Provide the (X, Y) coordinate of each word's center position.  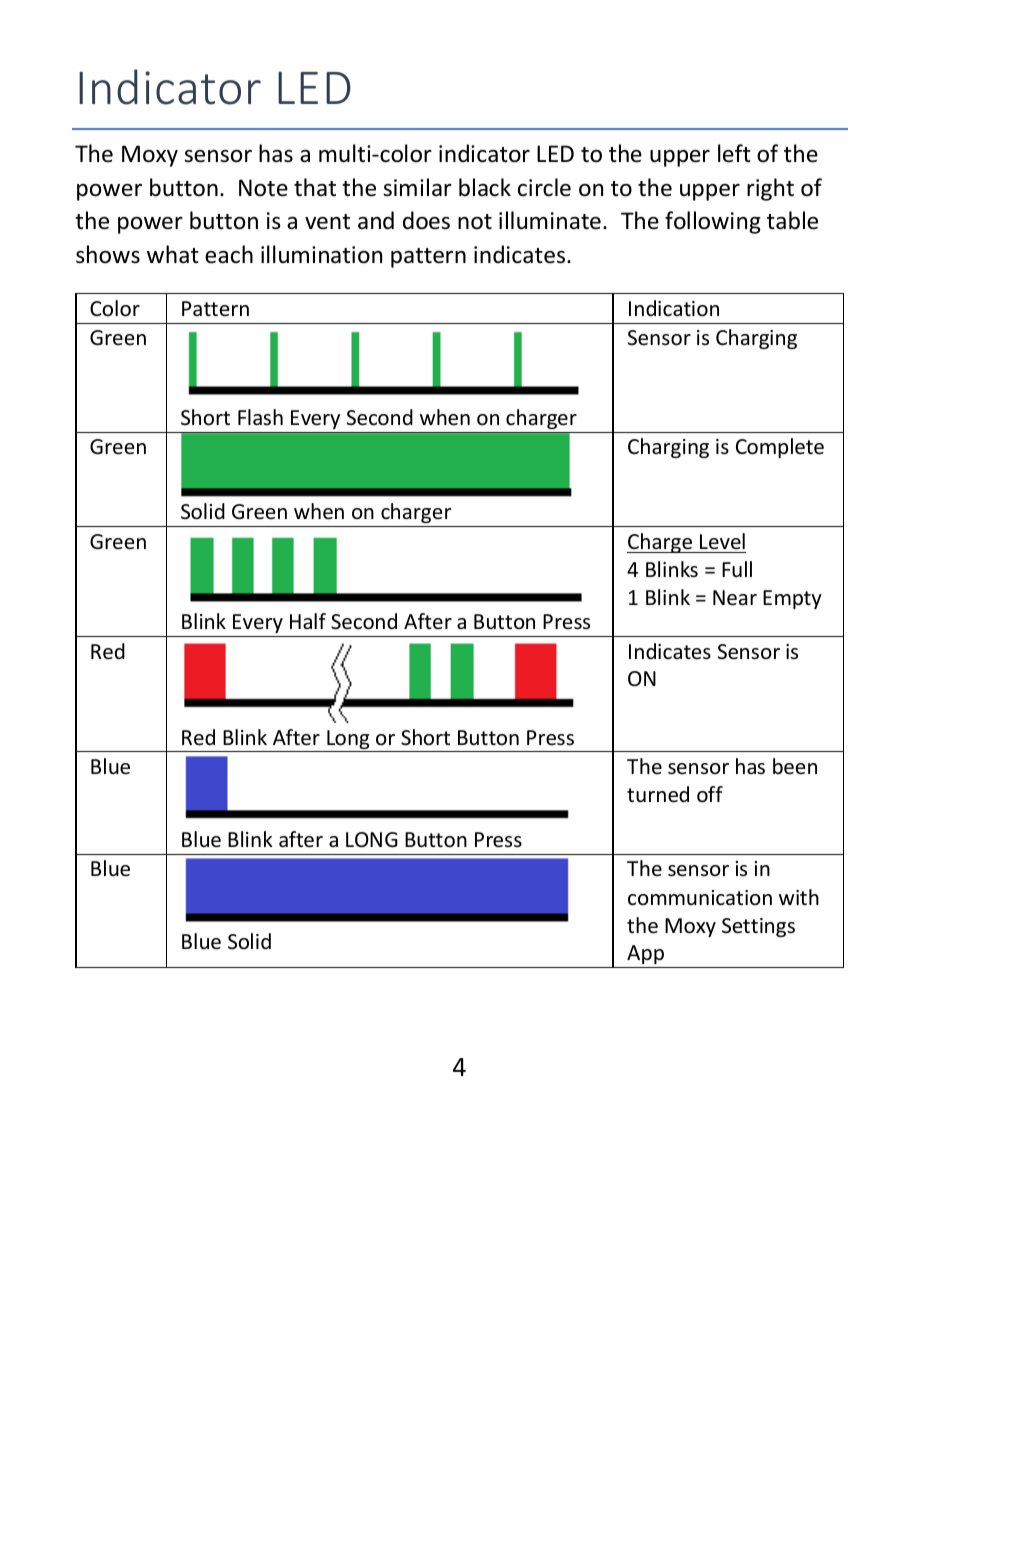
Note (263, 188)
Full (737, 569)
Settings (758, 927)
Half (308, 621)
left (734, 153)
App (645, 954)
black (485, 187)
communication (700, 898)
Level (722, 541)
